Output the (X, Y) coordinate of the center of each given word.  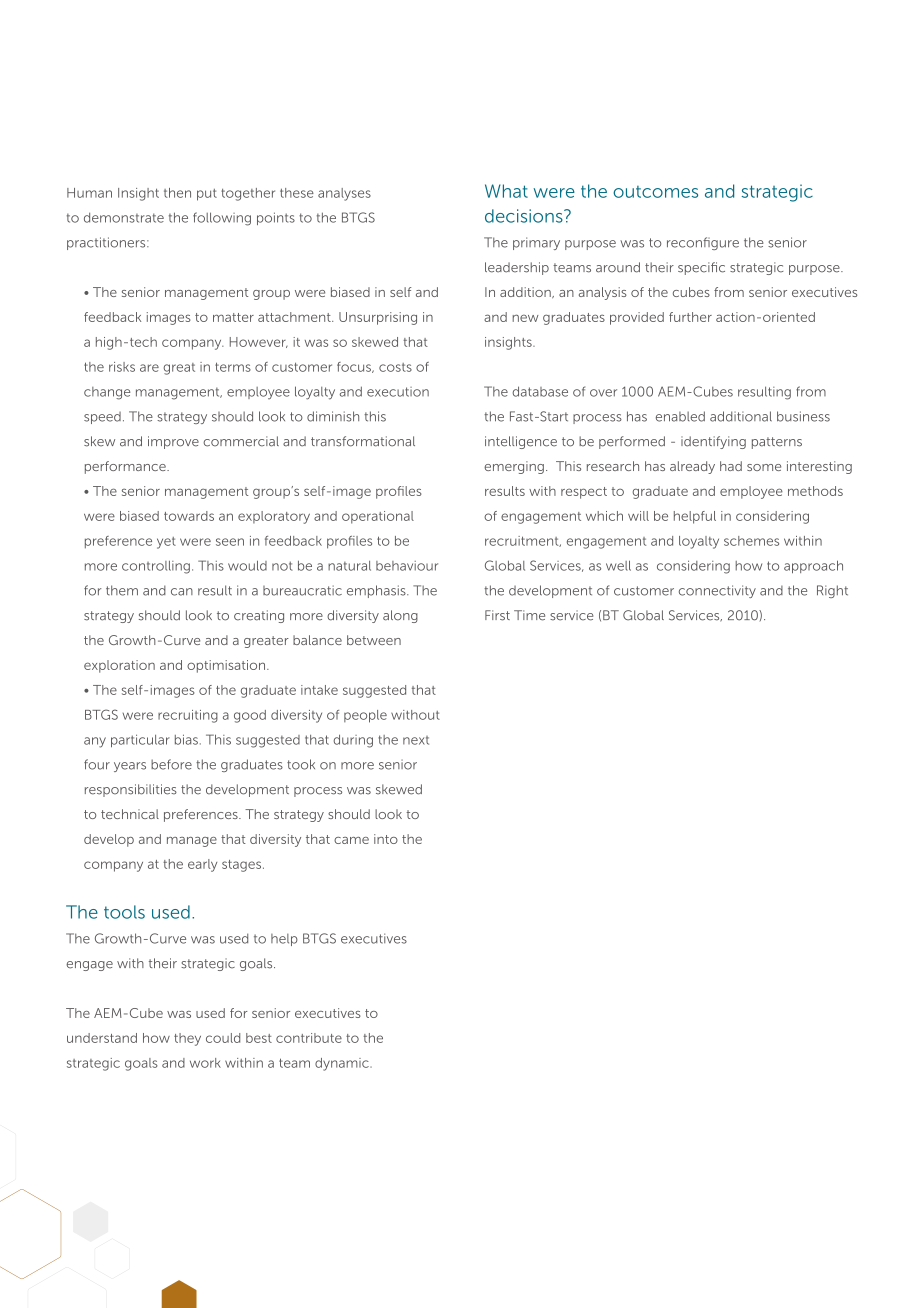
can (182, 592)
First (497, 615)
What (506, 191)
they (187, 1039)
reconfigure (703, 243)
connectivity (717, 591)
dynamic (343, 1064)
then (177, 193)
